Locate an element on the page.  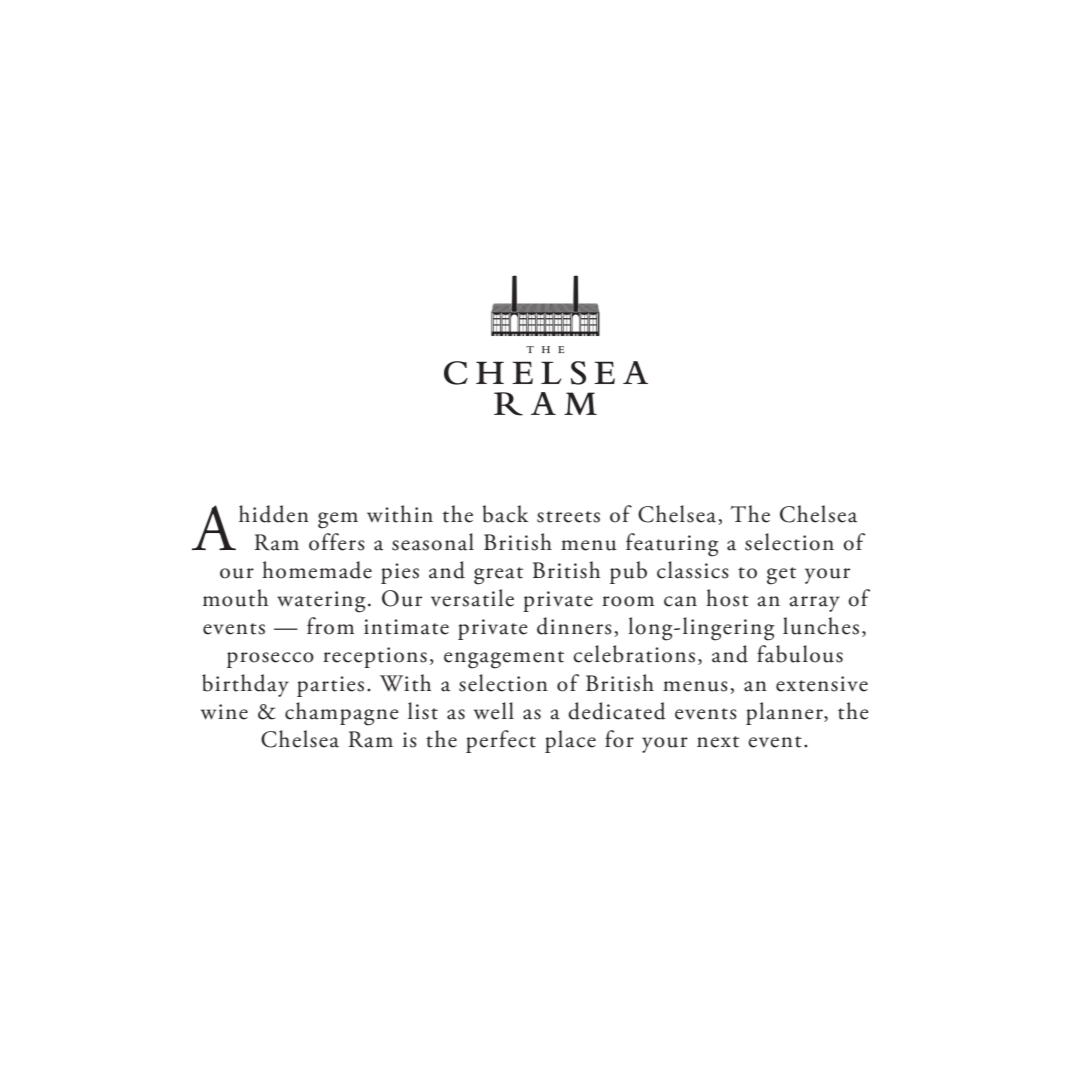
well is located at coordinates (494, 711).
